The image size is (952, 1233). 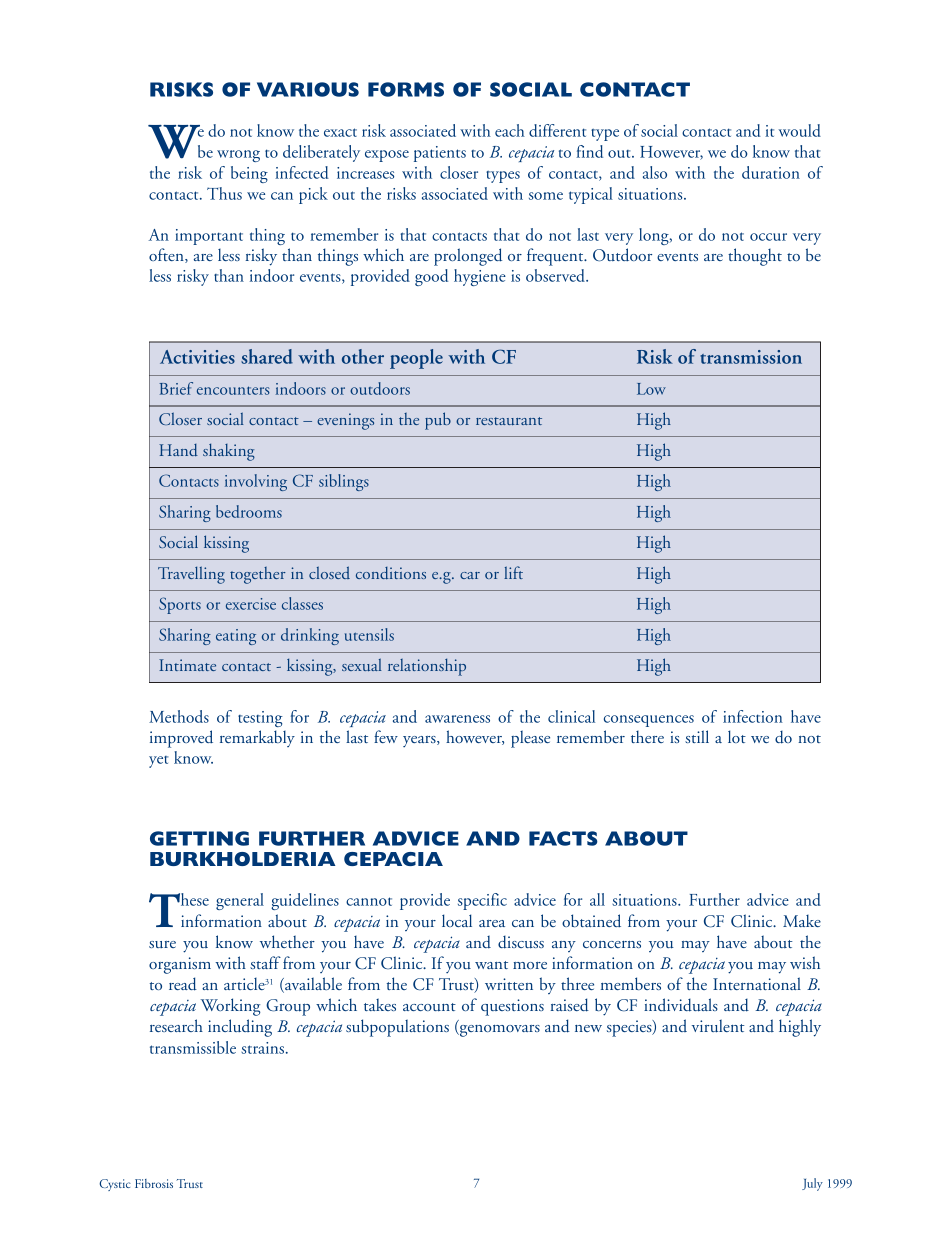 What do you see at coordinates (812, 1184) in the screenshot?
I see `July` at bounding box center [812, 1184].
